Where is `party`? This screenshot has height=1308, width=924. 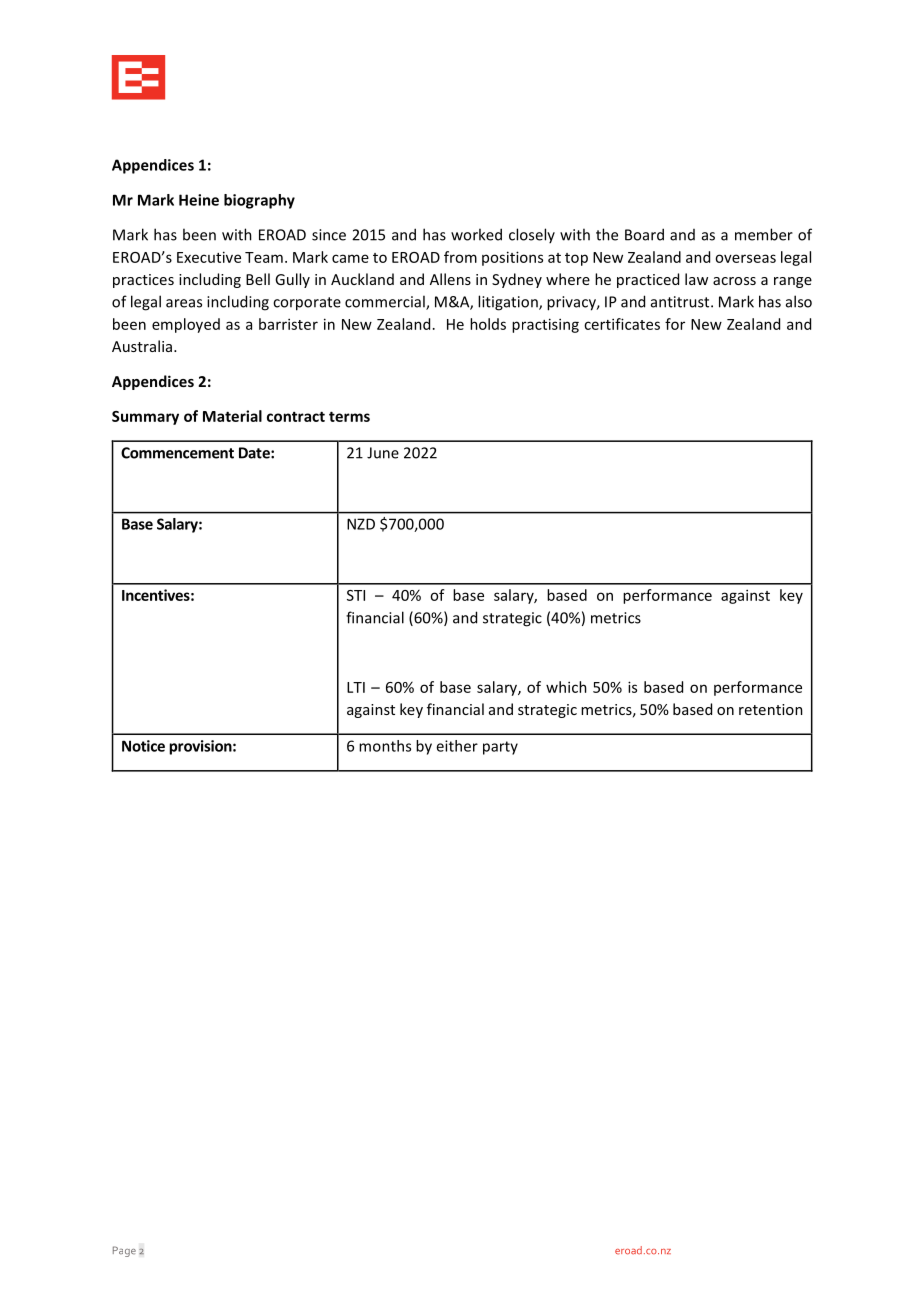 party is located at coordinates (500, 748).
